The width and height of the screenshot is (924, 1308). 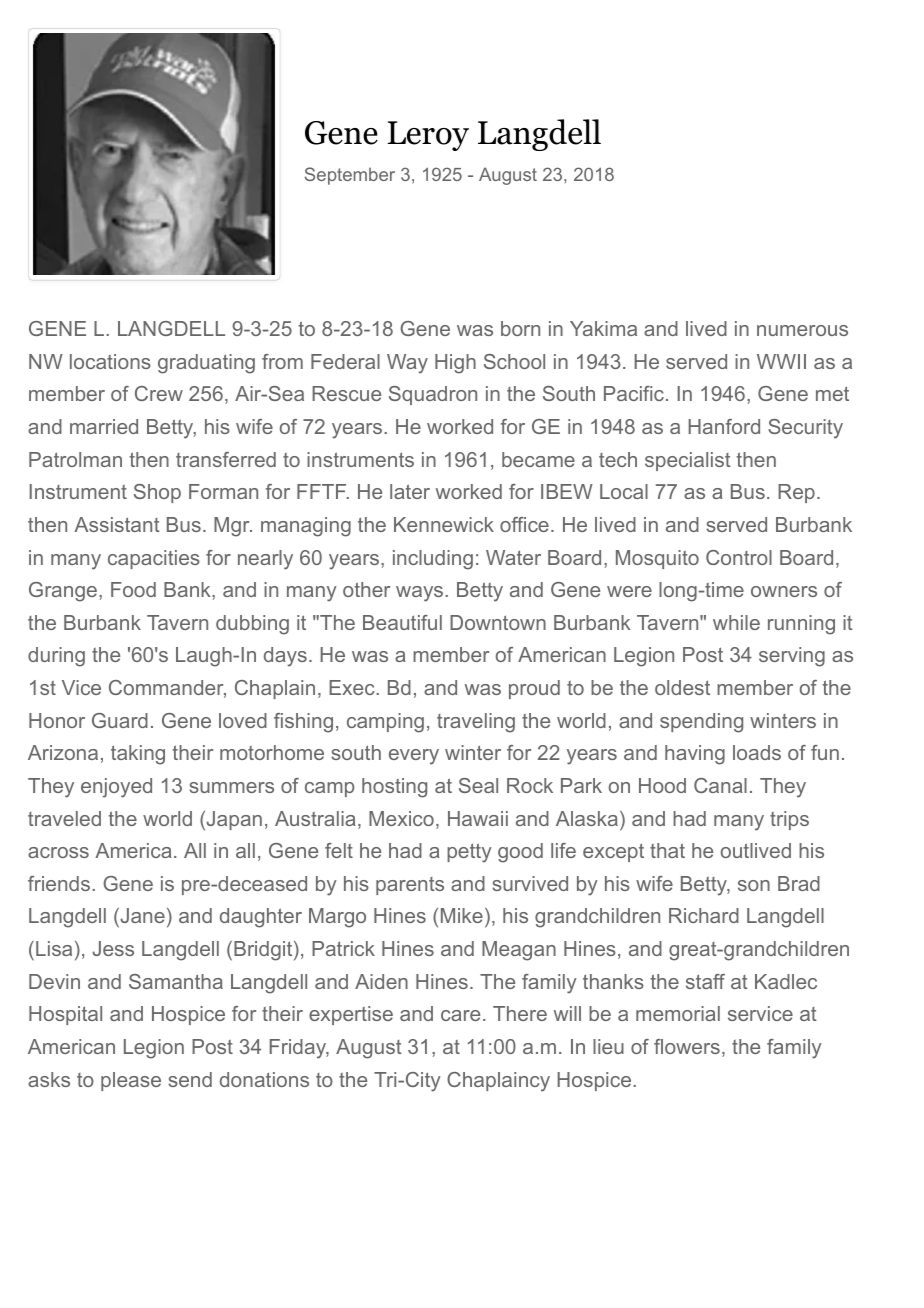 I want to click on while, so click(x=736, y=622).
